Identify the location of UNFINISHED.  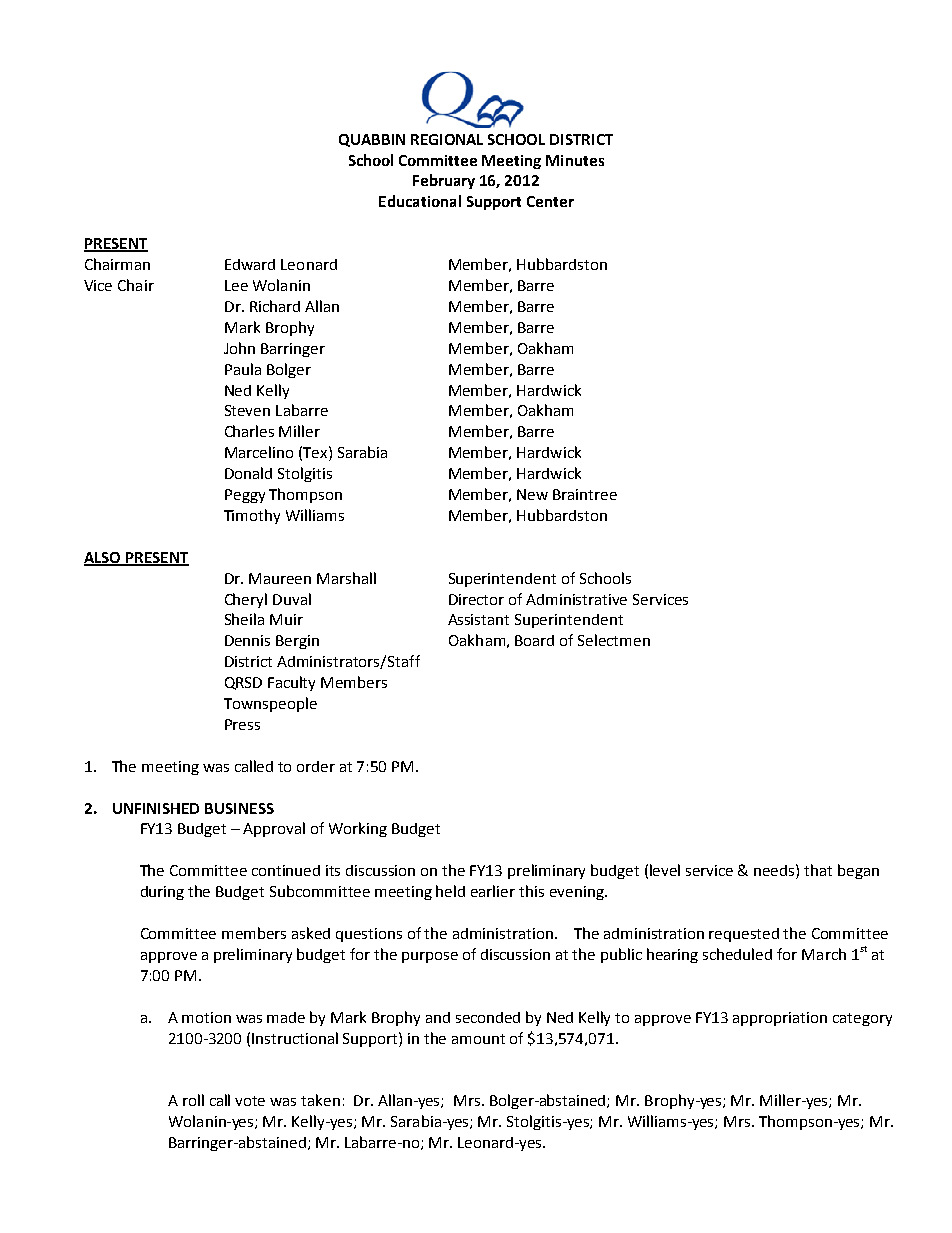
(156, 808).
